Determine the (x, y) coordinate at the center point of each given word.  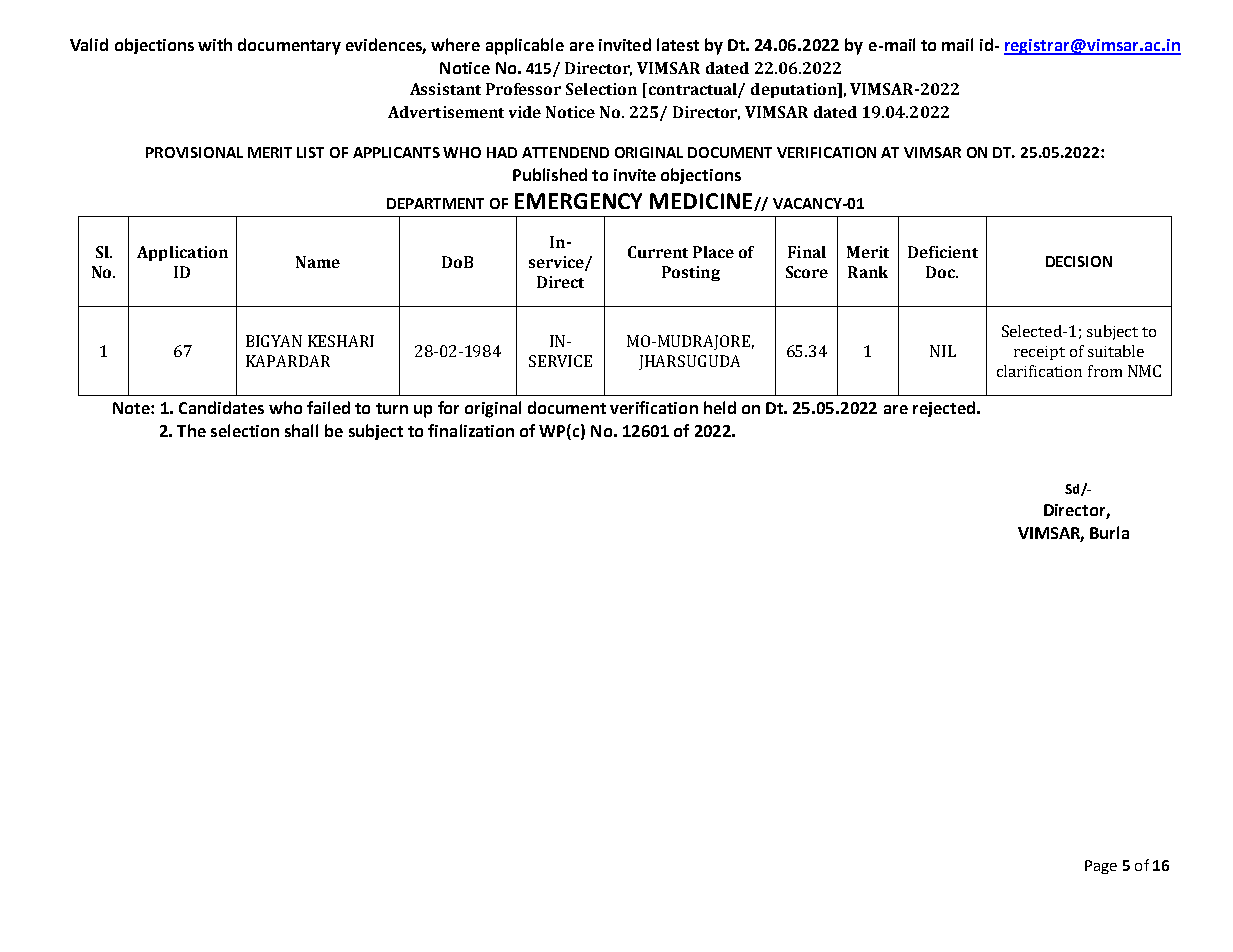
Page (1101, 867)
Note (132, 408)
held (720, 407)
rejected (944, 409)
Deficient (943, 252)
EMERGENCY (578, 201)
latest (678, 44)
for (448, 407)
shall (301, 430)
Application (182, 253)
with (215, 44)
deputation (795, 90)
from (1105, 371)
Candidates (221, 407)
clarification (1039, 371)
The (191, 430)
